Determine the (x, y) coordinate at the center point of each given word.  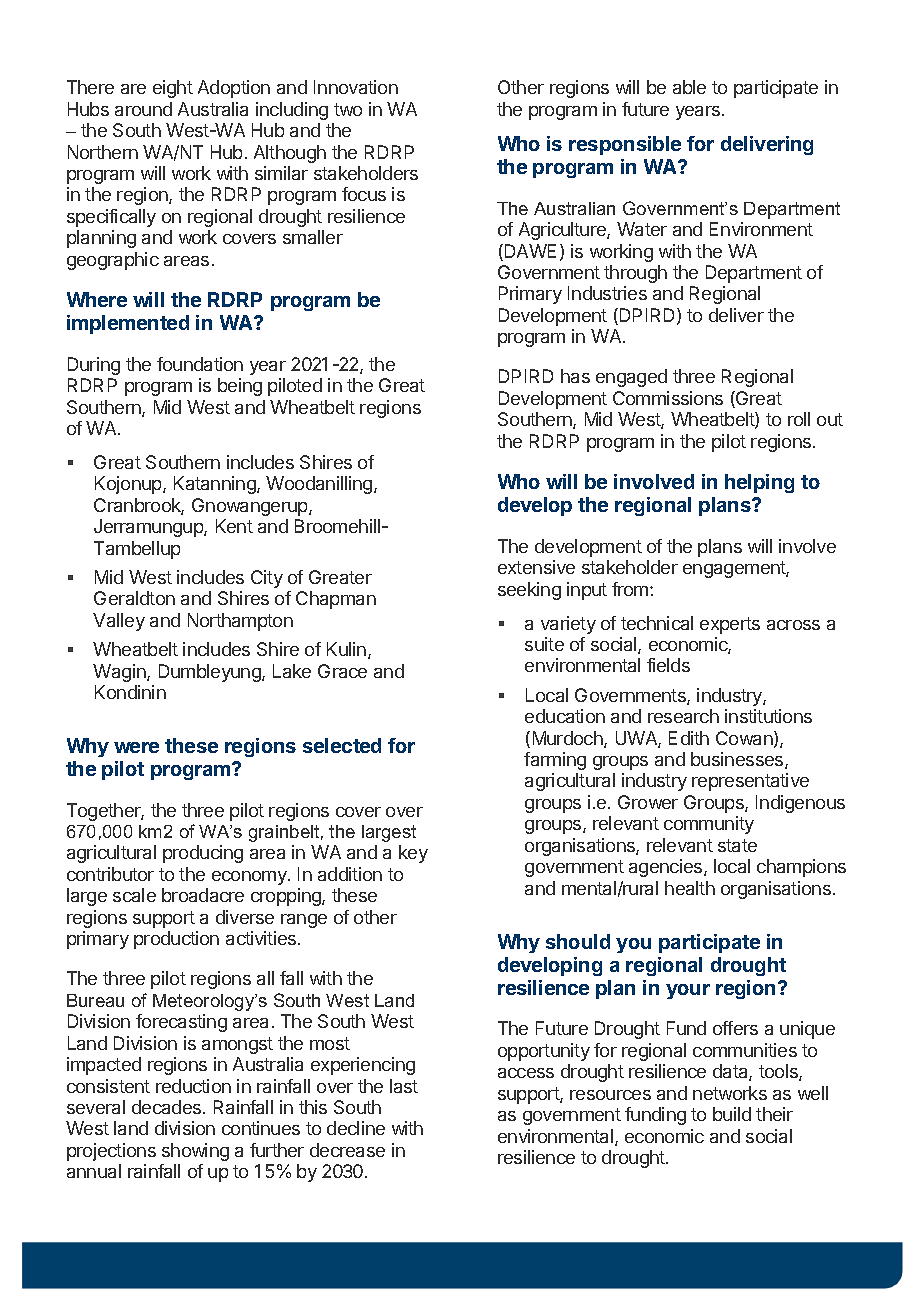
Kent (234, 526)
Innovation (356, 87)
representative (750, 782)
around (143, 109)
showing (195, 1152)
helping (759, 483)
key (413, 854)
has (575, 376)
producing (203, 854)
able (689, 87)
